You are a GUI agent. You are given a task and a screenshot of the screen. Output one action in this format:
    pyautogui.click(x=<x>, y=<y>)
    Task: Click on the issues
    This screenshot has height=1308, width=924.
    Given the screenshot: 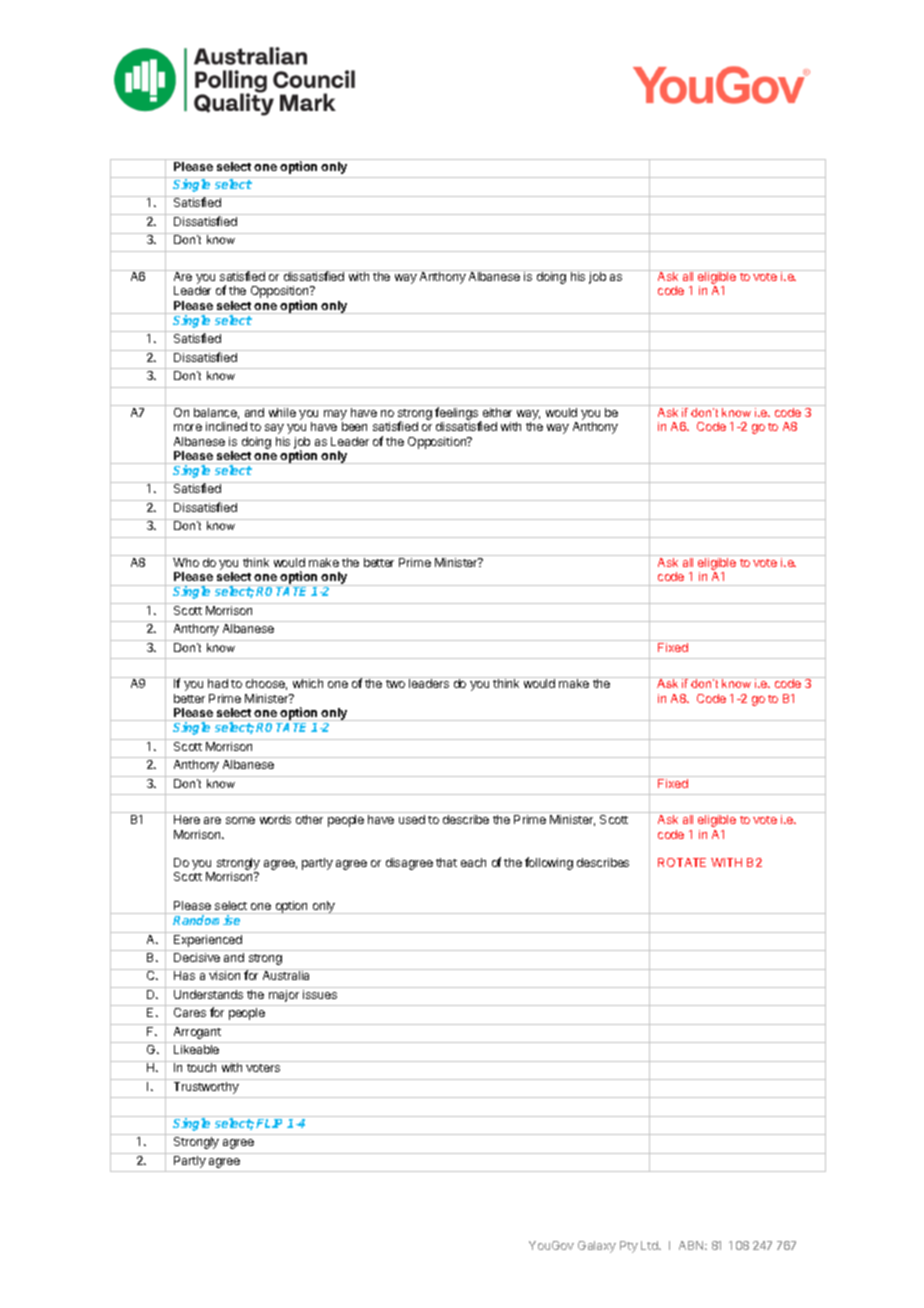 What is the action you would take?
    pyautogui.click(x=320, y=994)
